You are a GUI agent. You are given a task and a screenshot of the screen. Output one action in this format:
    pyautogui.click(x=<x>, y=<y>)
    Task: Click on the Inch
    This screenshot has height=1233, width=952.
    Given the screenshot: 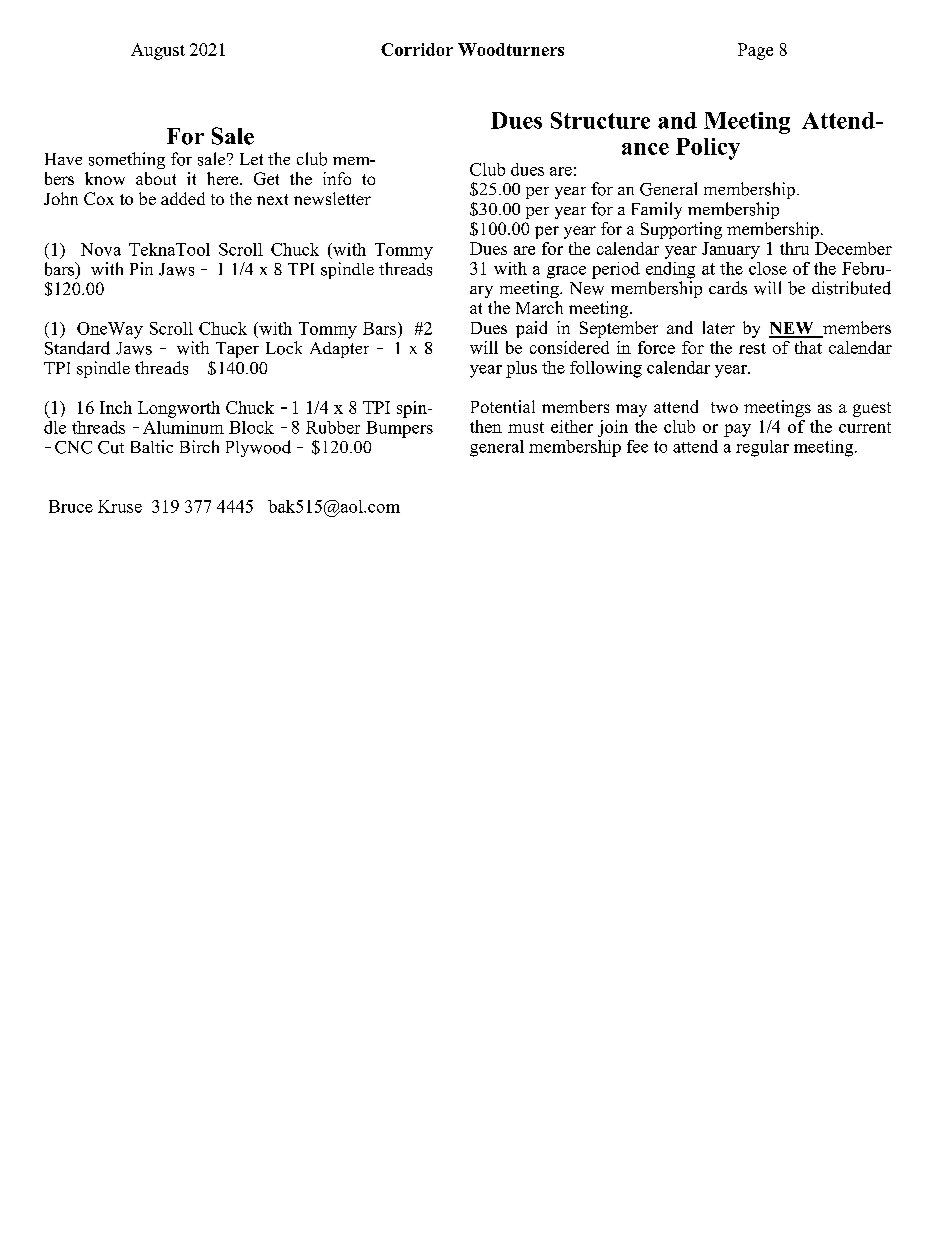 What is the action you would take?
    pyautogui.click(x=116, y=407)
